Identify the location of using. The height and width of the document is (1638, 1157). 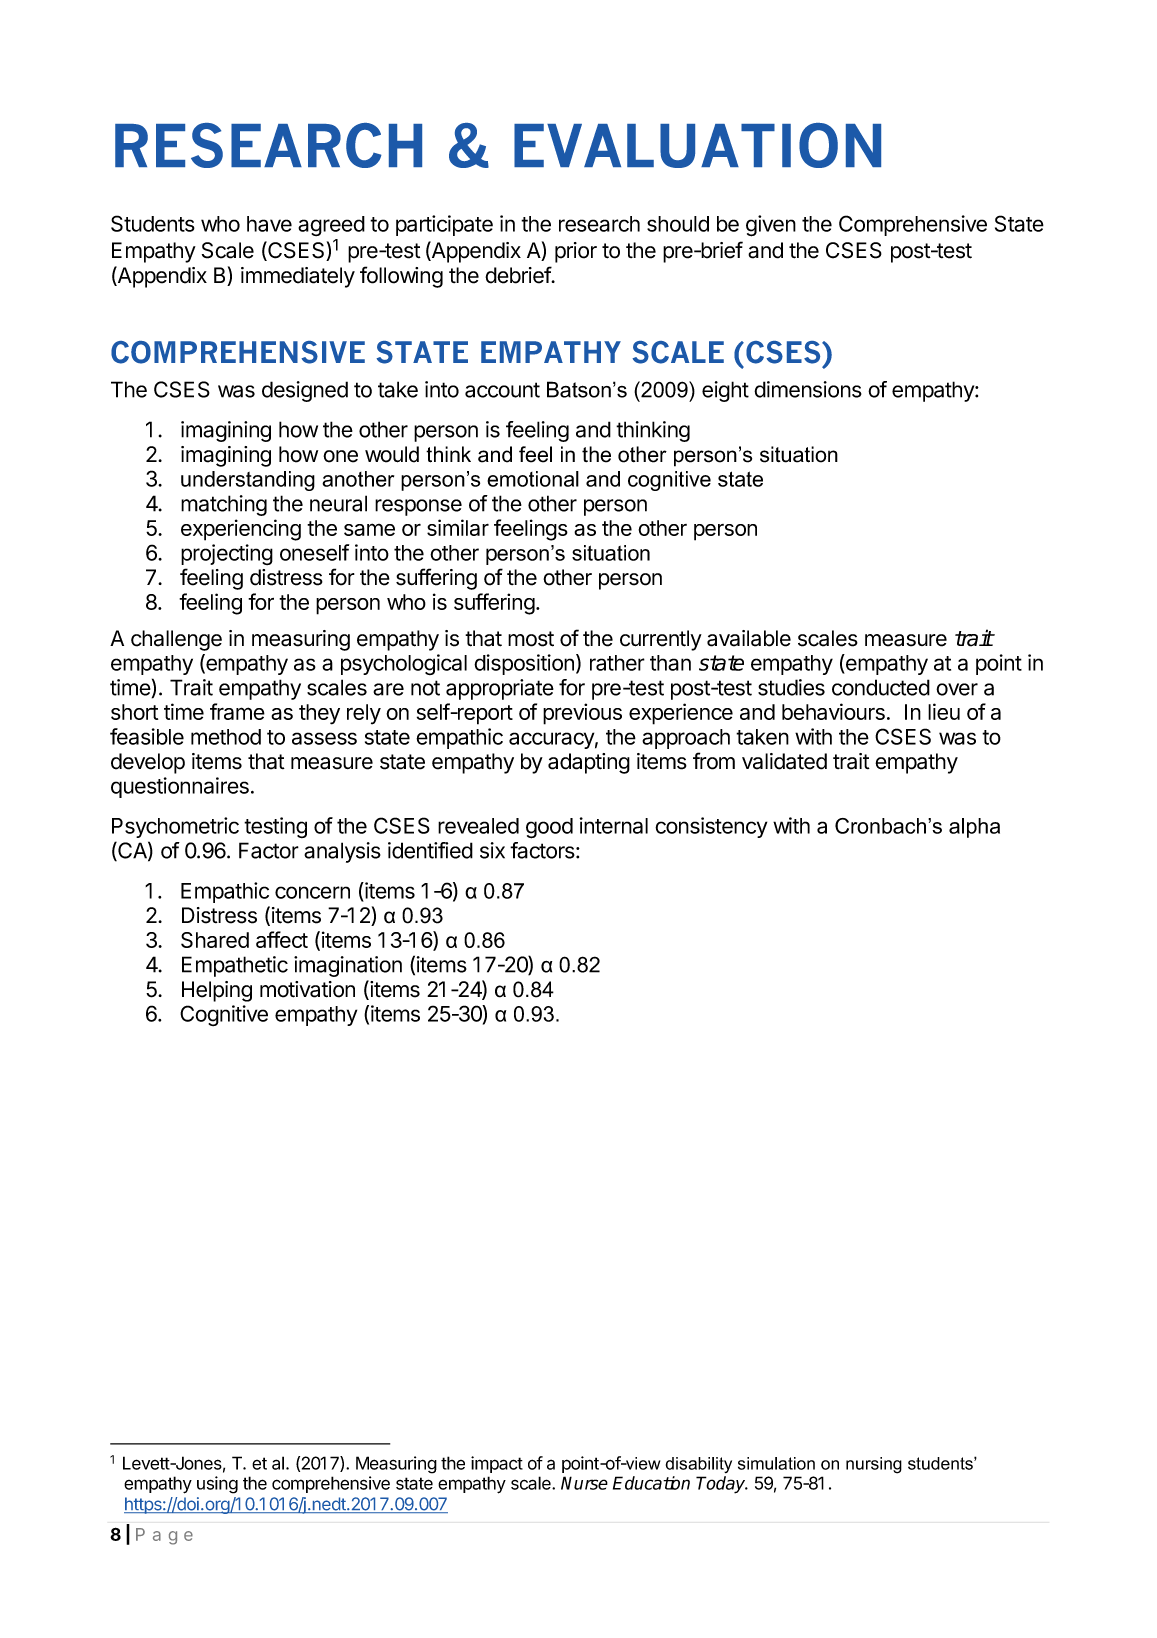
(217, 1485).
